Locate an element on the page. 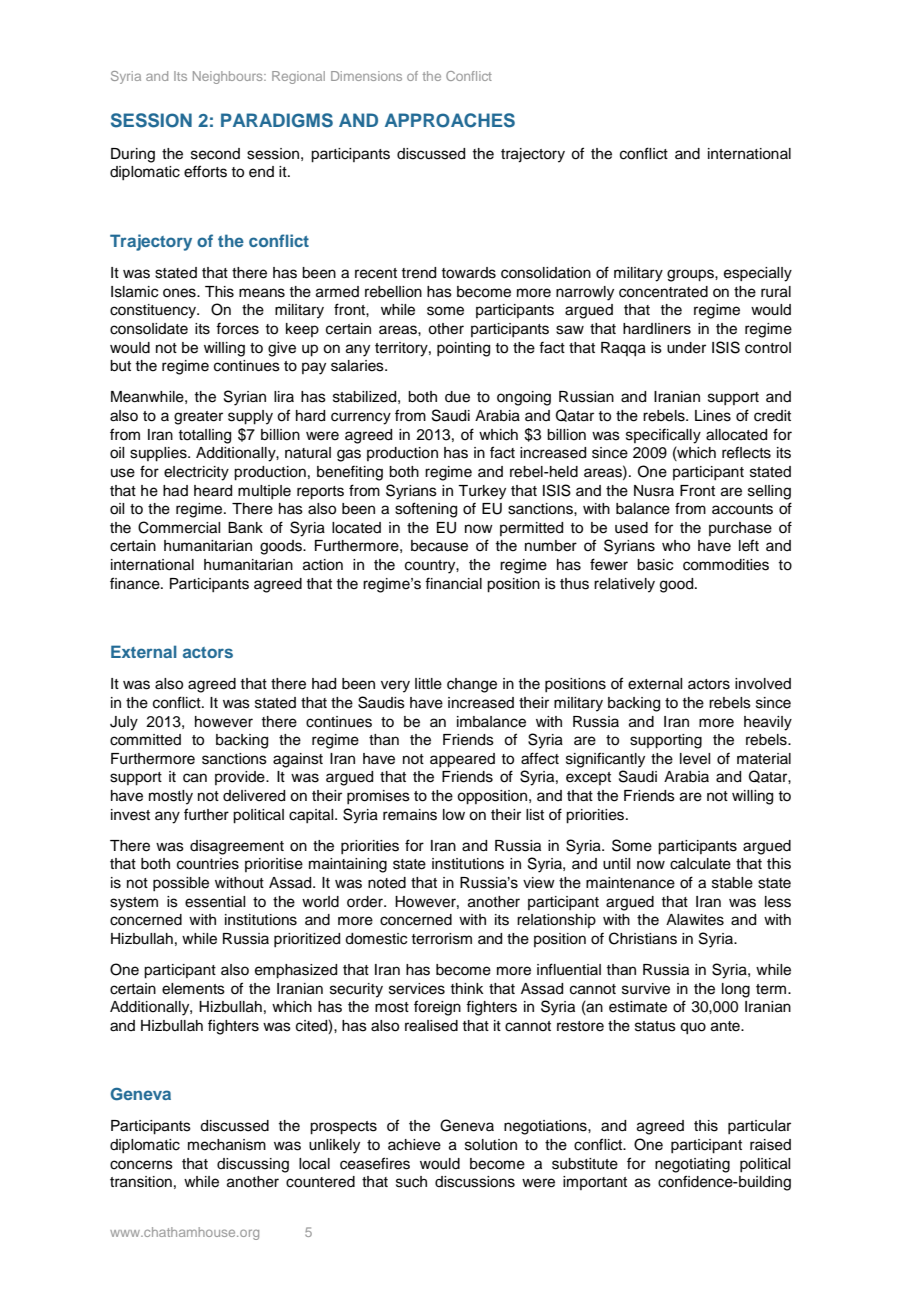 Image resolution: width=924 pixels, height=1308 pixels. provide is located at coordinates (241, 778).
